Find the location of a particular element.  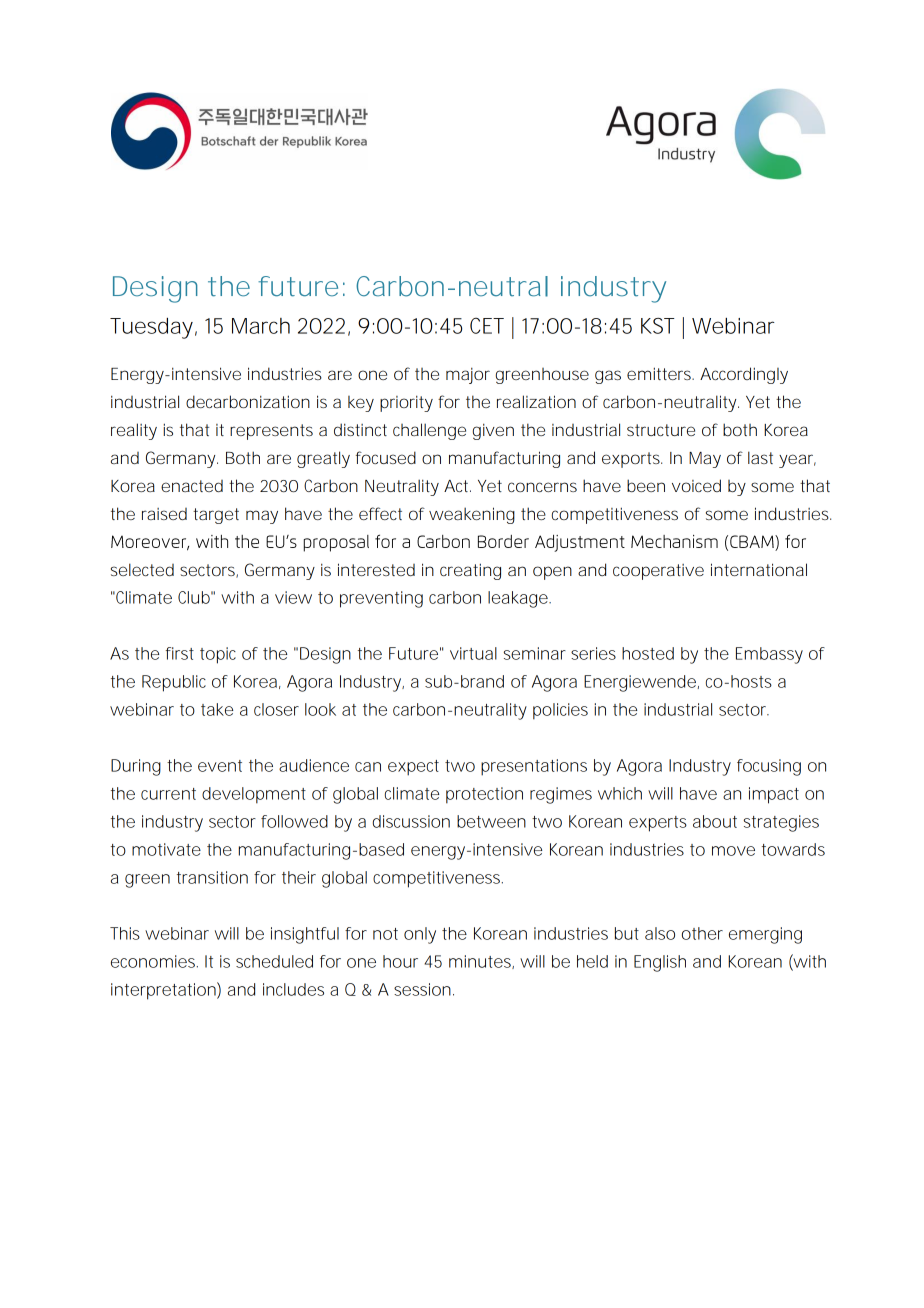

topic is located at coordinates (218, 655).
